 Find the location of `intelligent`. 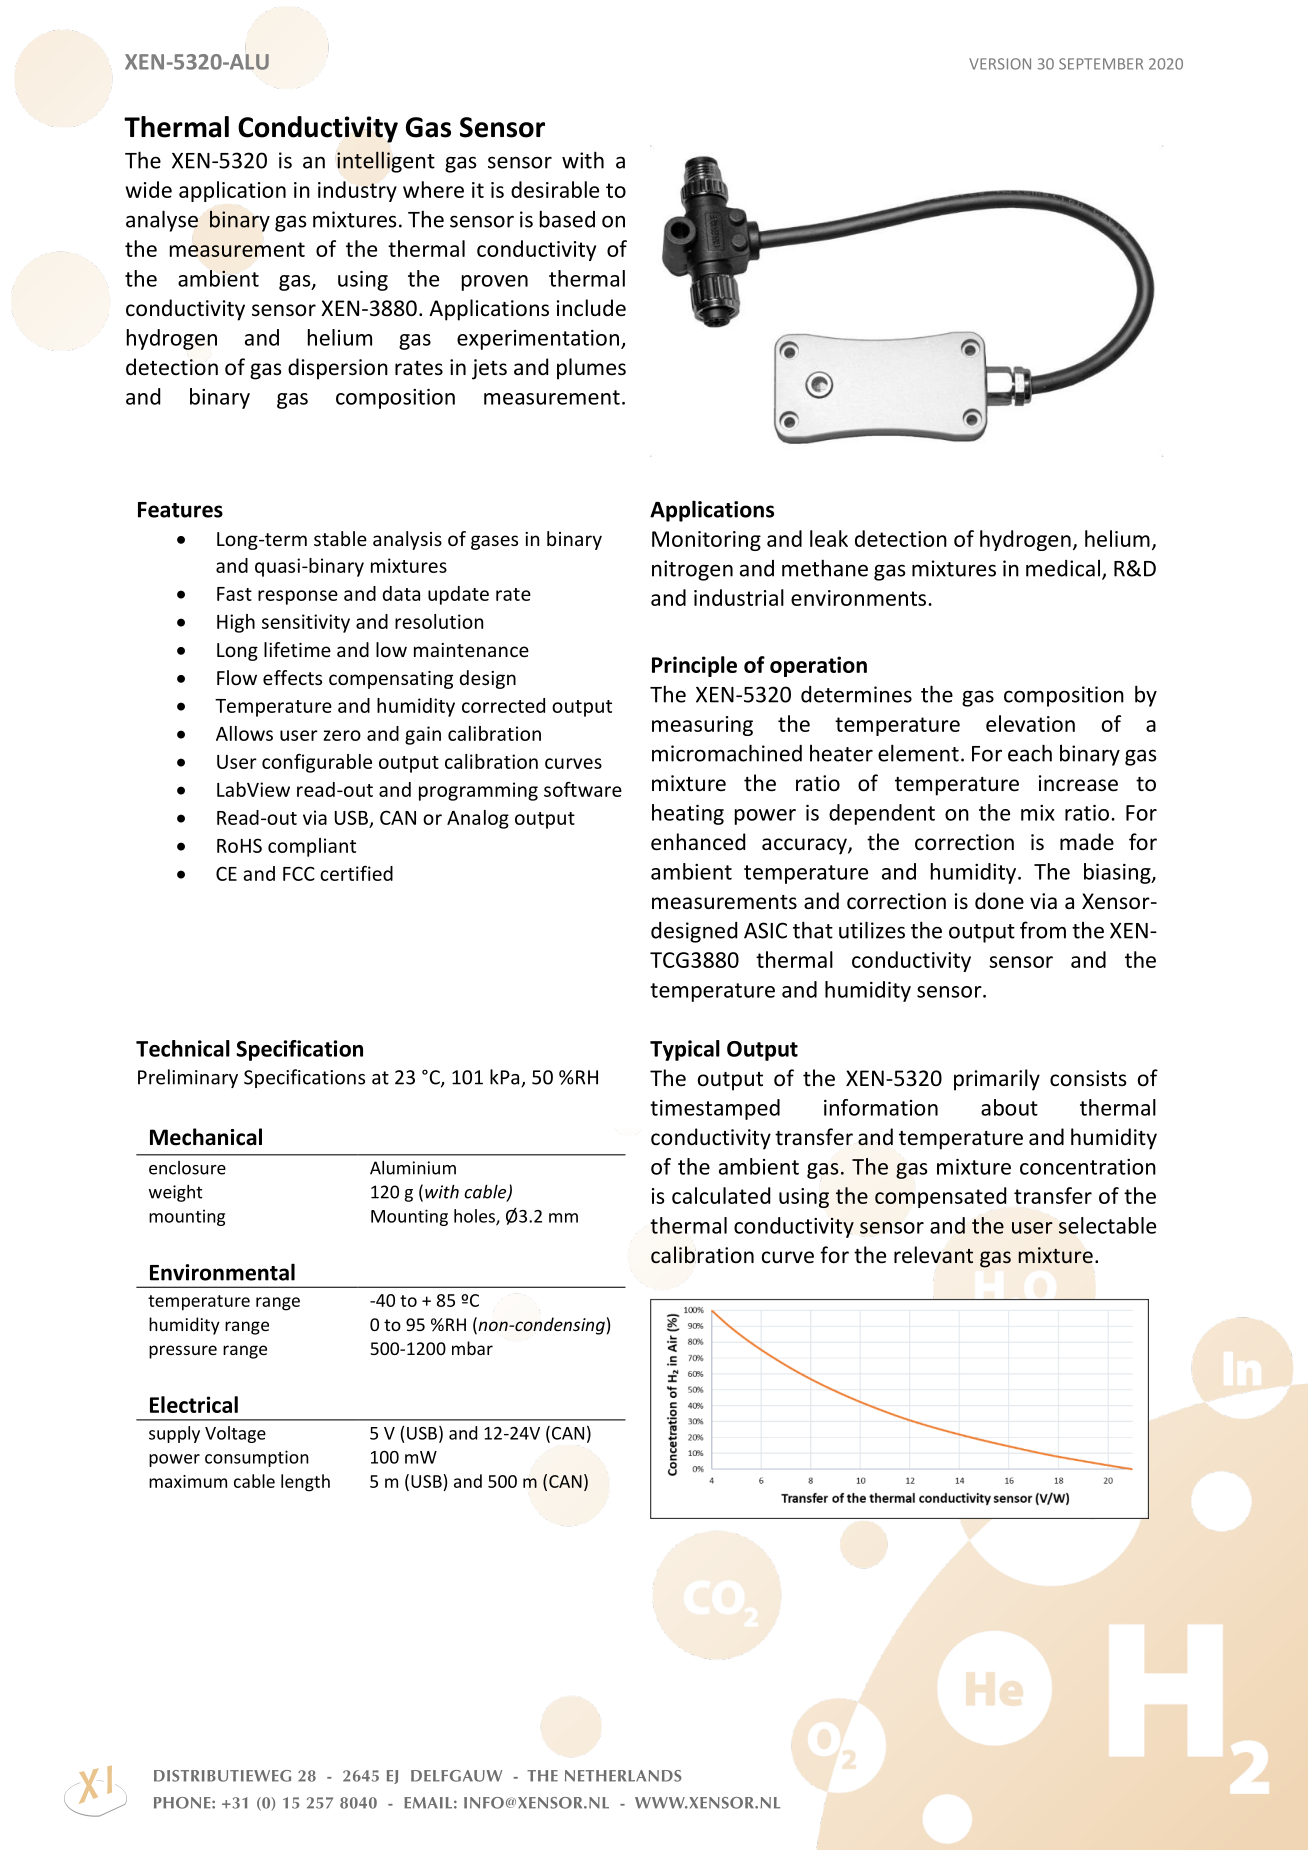

intelligent is located at coordinates (386, 162).
